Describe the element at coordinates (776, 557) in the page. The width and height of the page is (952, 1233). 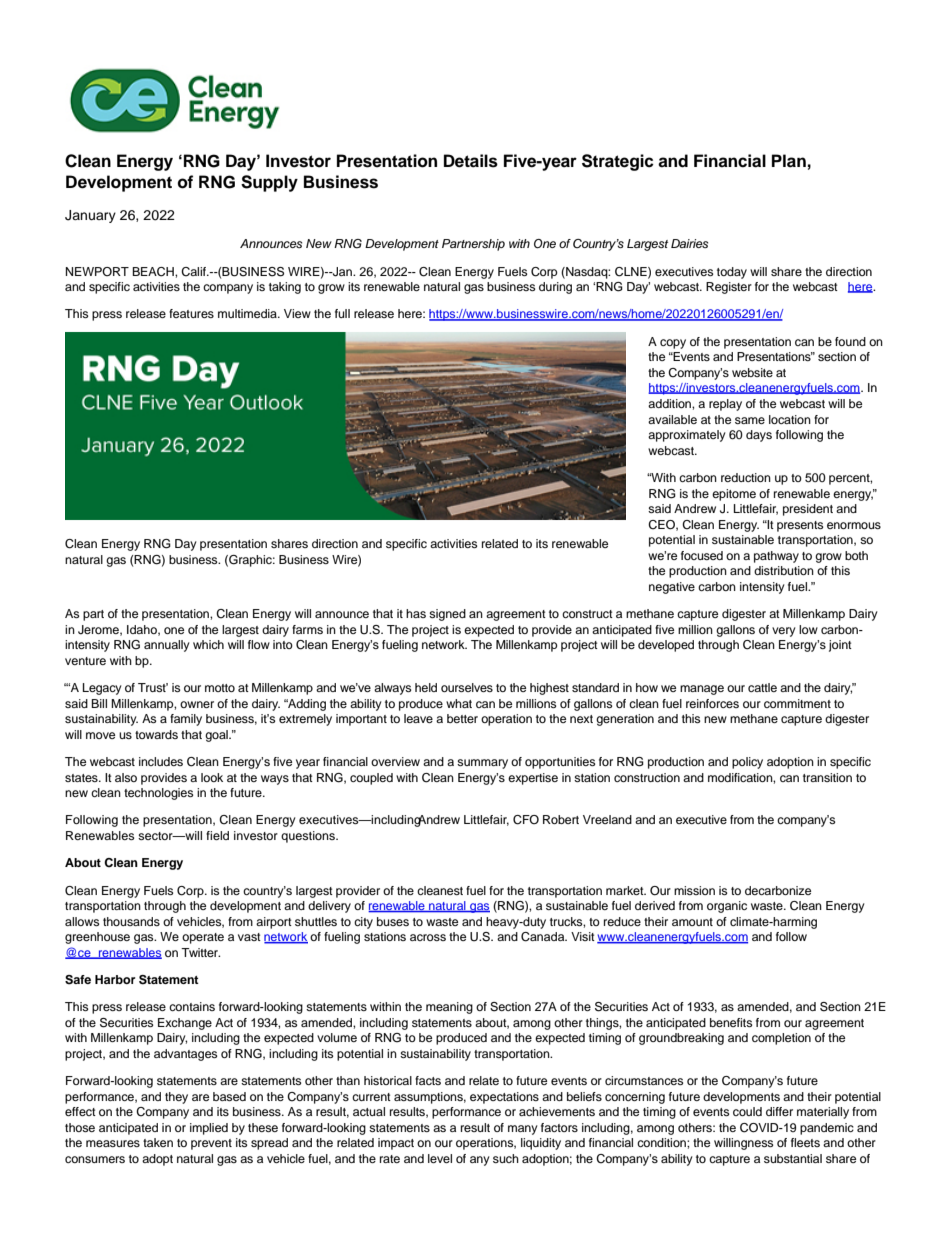
I see `pathway` at that location.
